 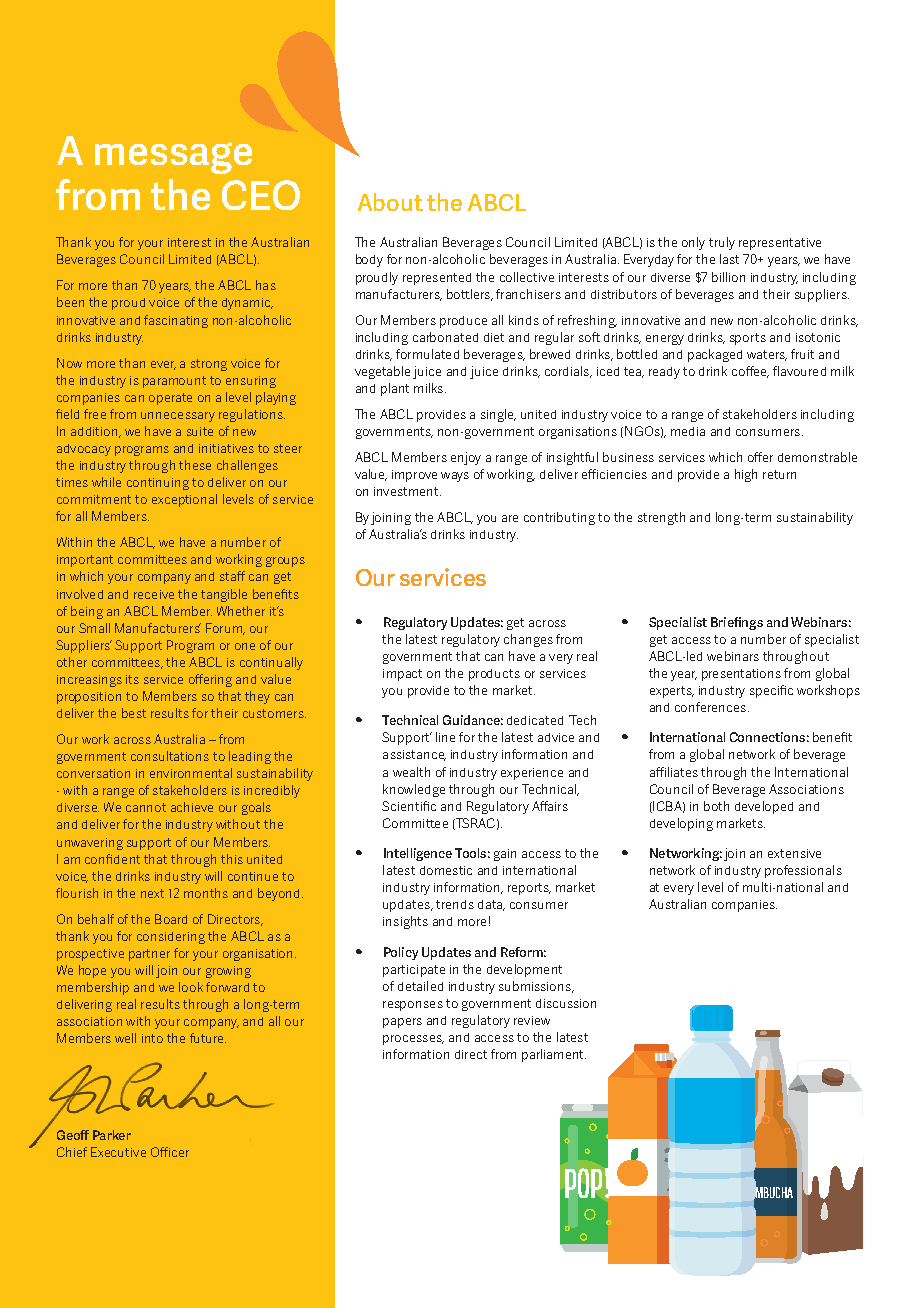 I want to click on best, so click(x=134, y=713).
